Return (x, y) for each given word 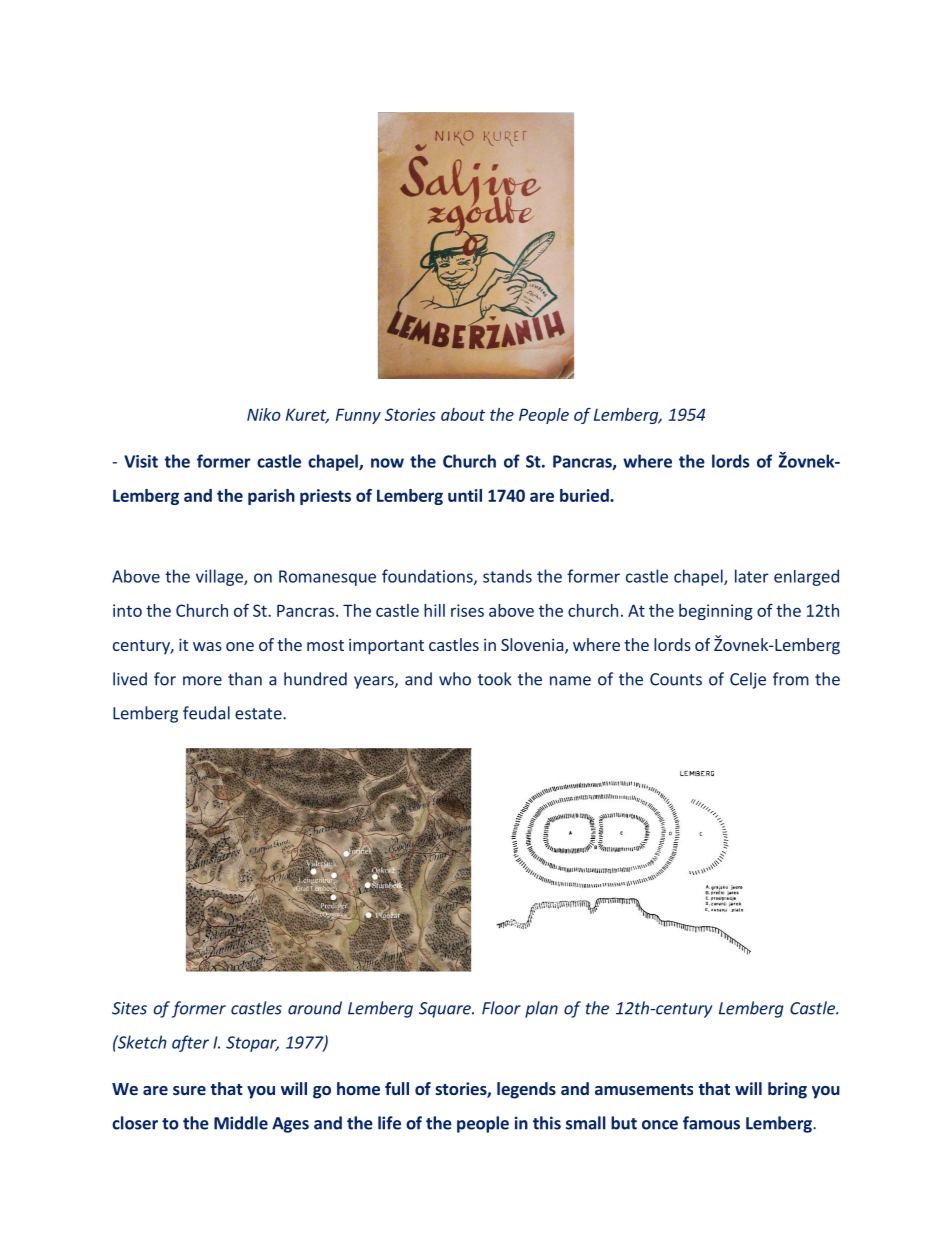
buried (585, 495)
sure (189, 1090)
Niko (264, 414)
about (463, 414)
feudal (206, 713)
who (455, 679)
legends (526, 1090)
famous (711, 1123)
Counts (676, 679)
